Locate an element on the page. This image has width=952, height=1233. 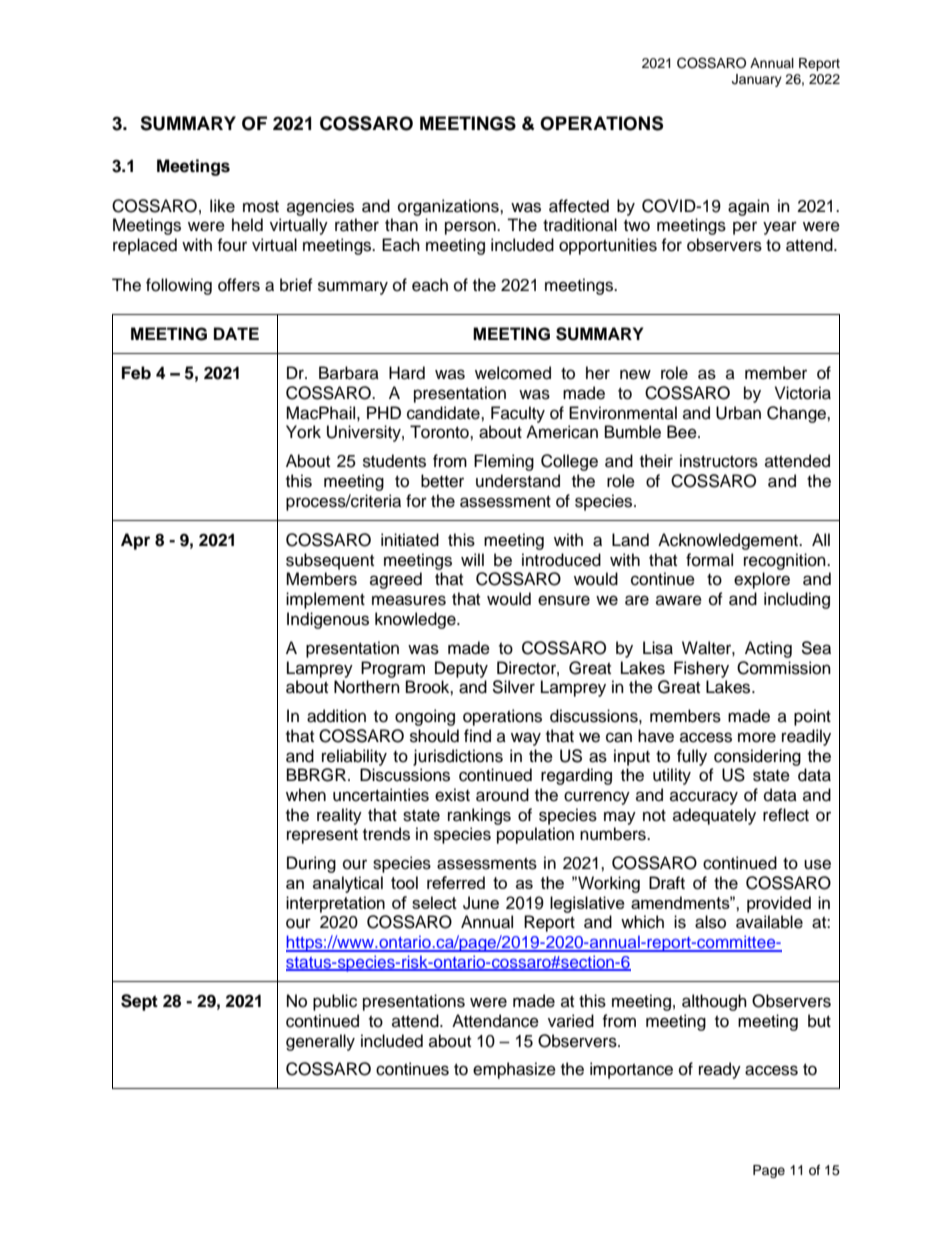
Apr is located at coordinates (135, 541).
